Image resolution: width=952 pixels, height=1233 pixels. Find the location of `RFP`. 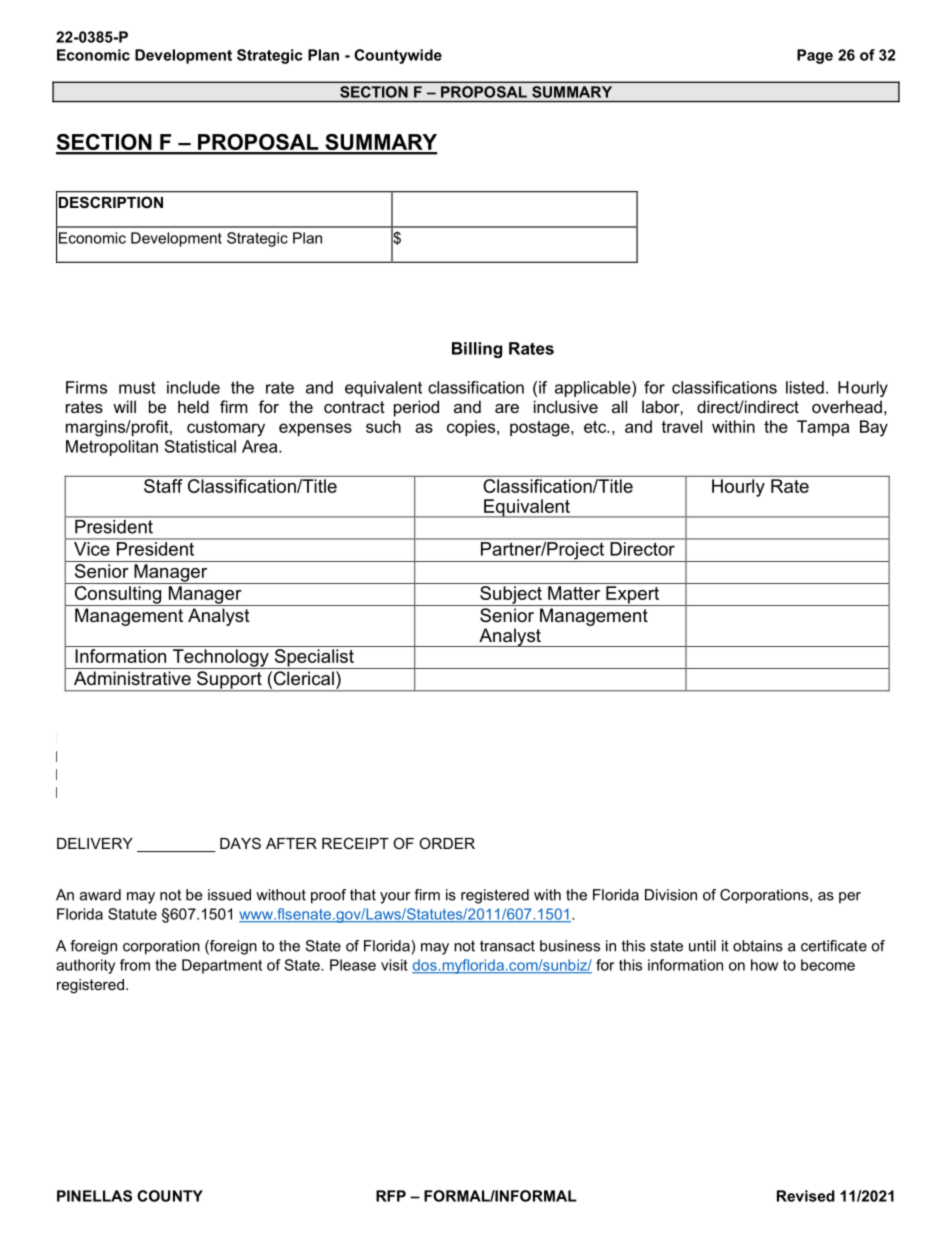

RFP is located at coordinates (391, 1196).
